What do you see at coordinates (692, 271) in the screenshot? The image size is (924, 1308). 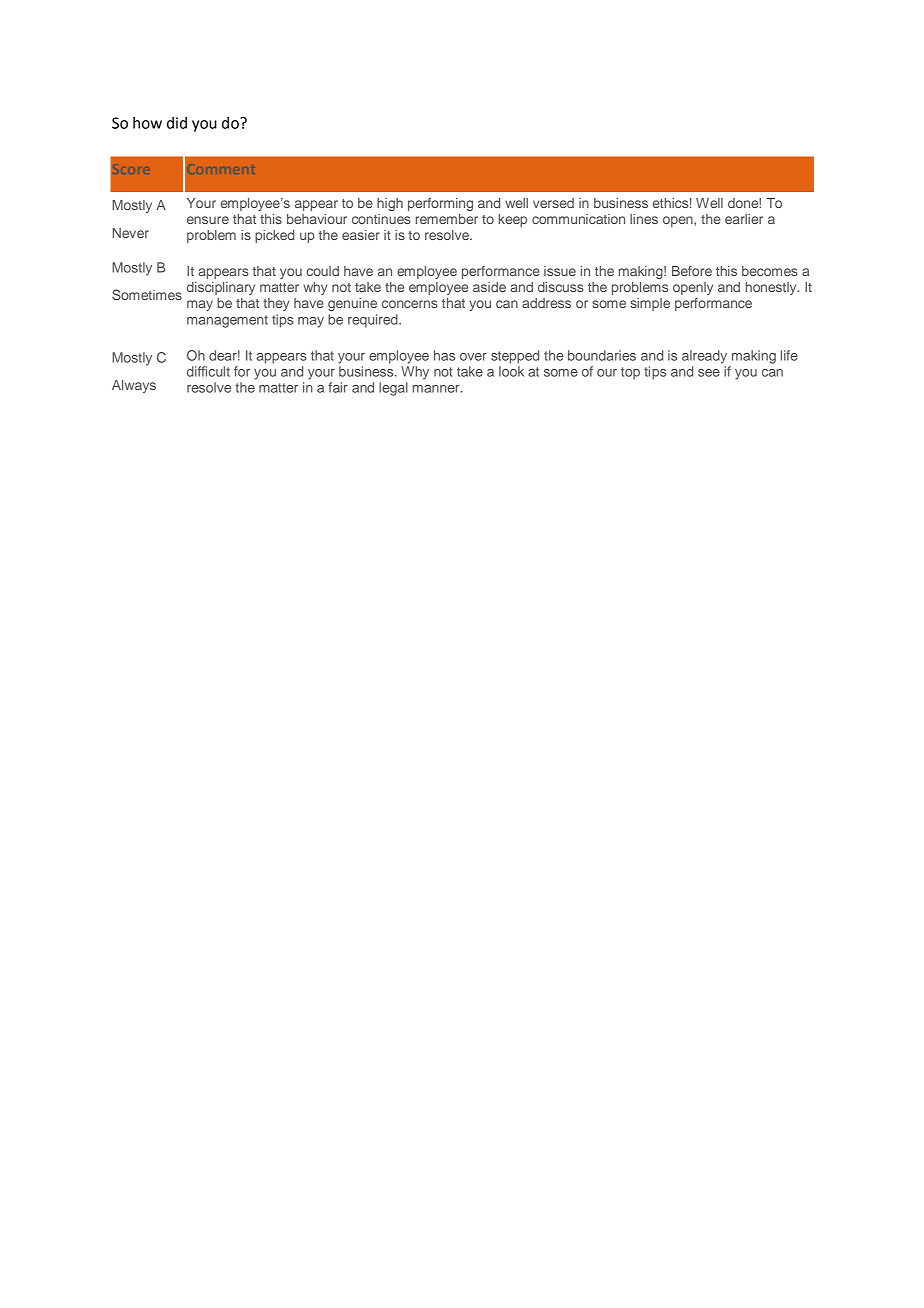 I see `Before` at bounding box center [692, 271].
